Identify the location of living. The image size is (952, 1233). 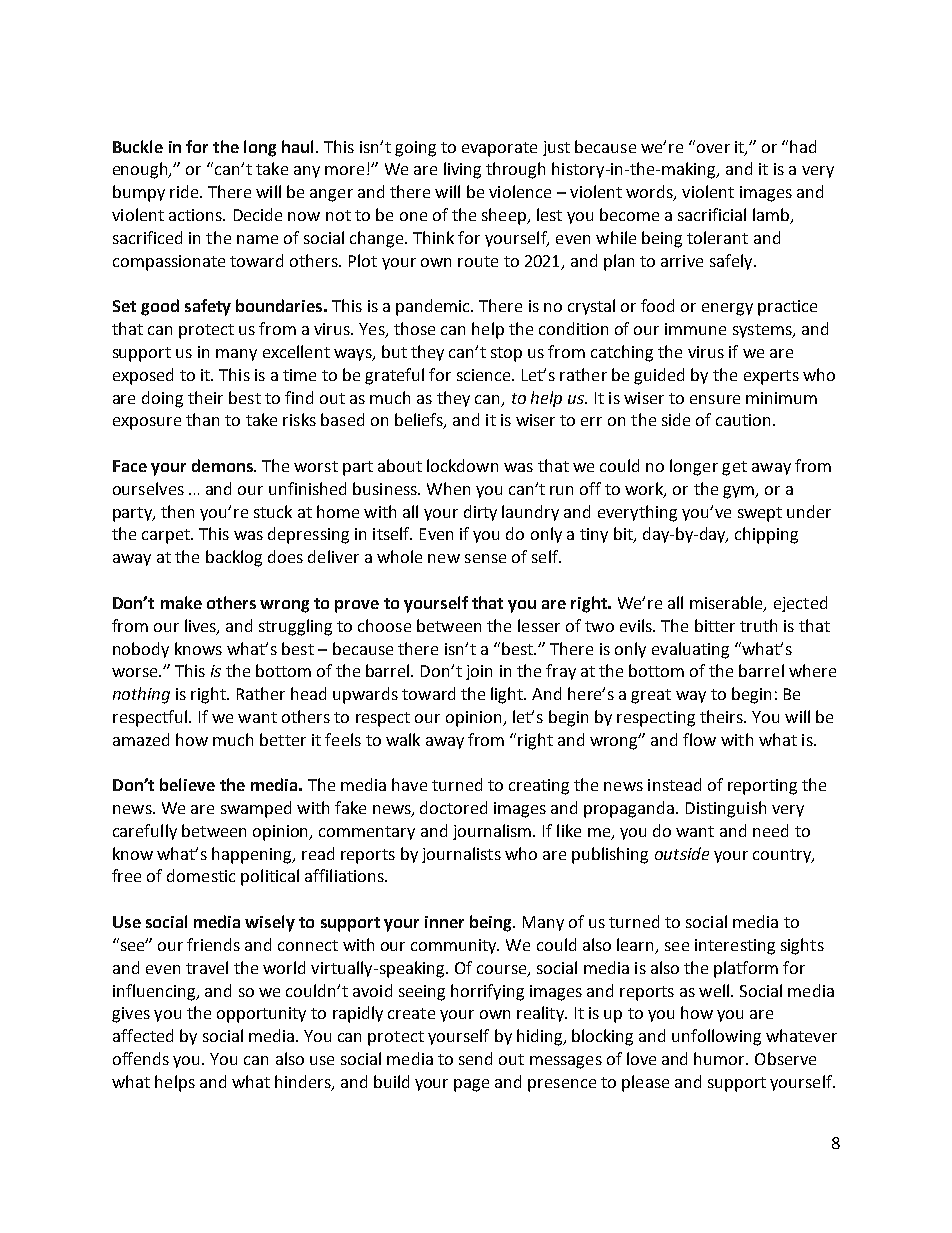
(462, 170).
